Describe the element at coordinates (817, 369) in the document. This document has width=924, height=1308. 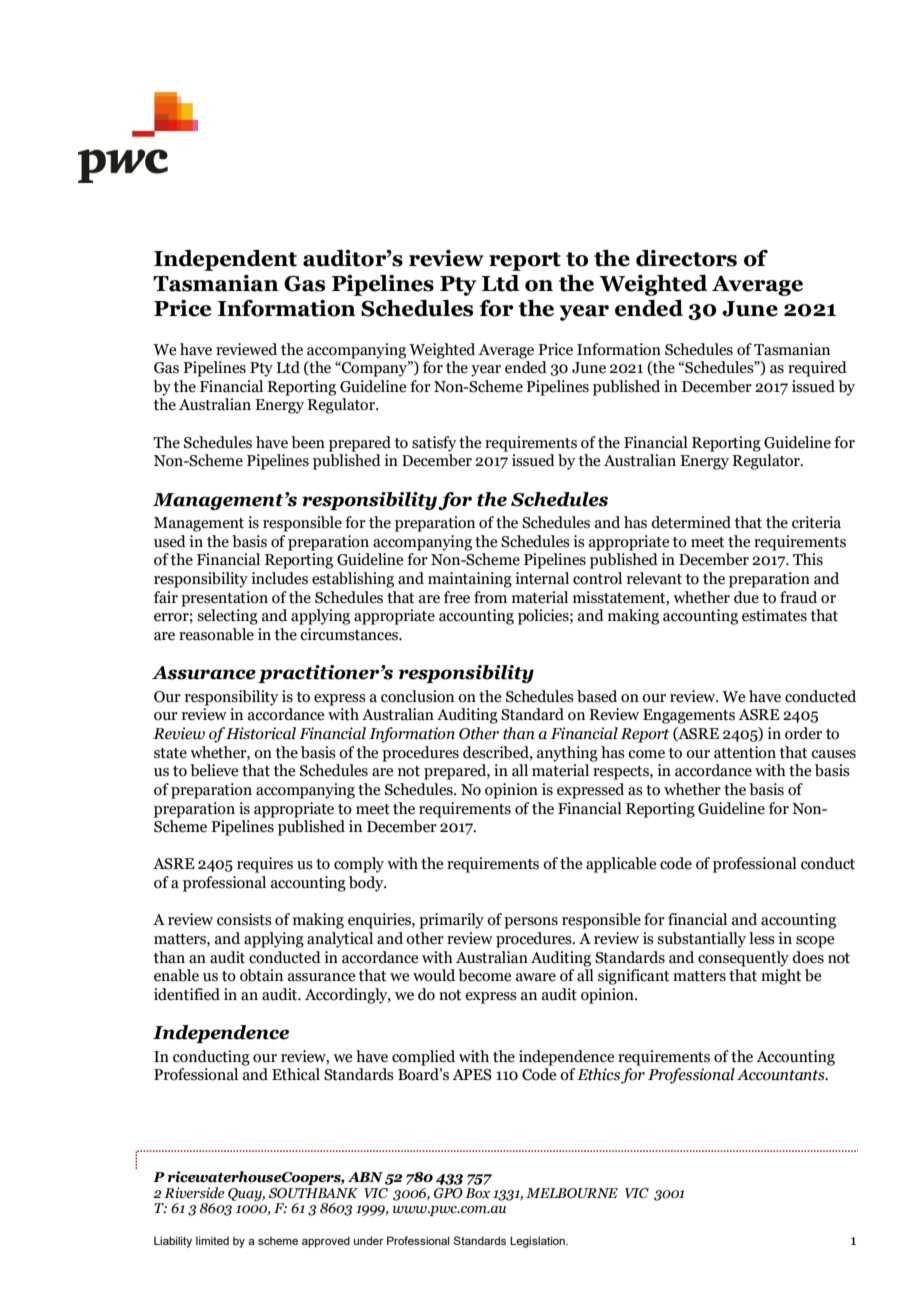
I see `required` at that location.
